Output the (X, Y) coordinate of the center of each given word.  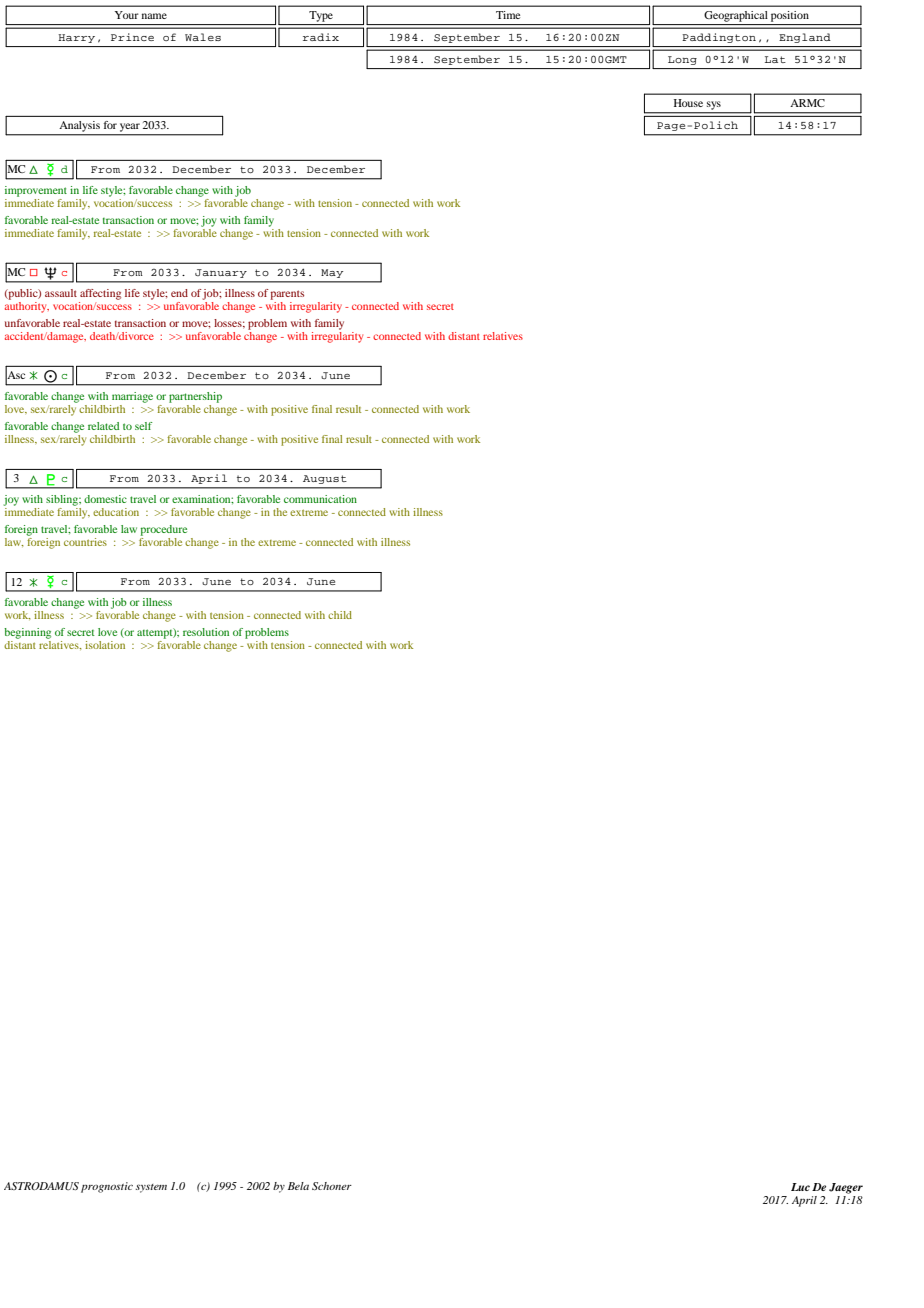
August (325, 479)
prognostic (107, 1187)
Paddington (719, 38)
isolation (105, 645)
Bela (298, 1186)
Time (508, 15)
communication (320, 499)
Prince (132, 37)
